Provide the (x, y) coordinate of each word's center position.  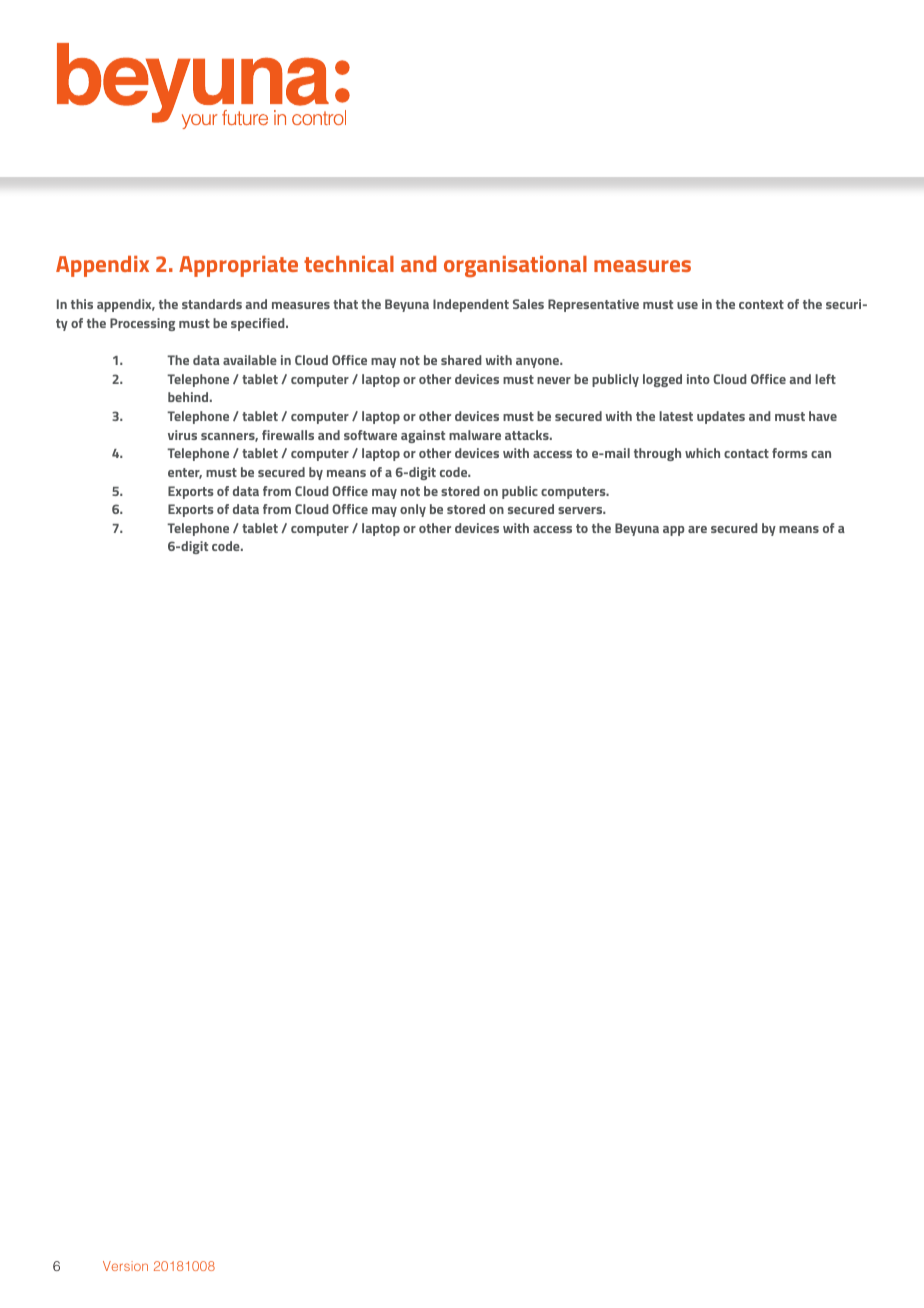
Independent (471, 305)
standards (212, 304)
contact (746, 453)
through (657, 454)
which (702, 453)
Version (125, 1266)
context (761, 304)
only (413, 510)
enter (185, 473)
